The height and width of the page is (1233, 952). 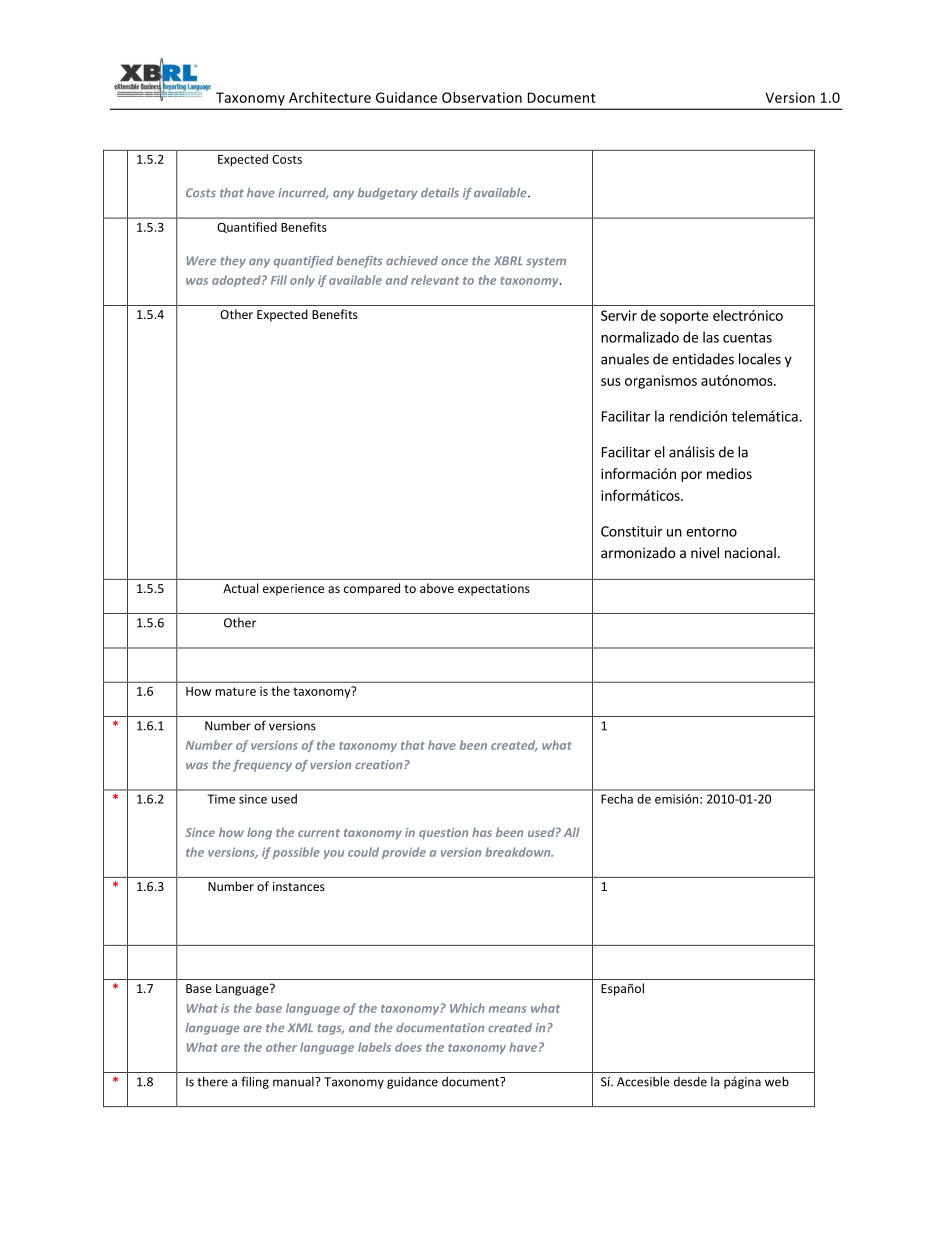 I want to click on Architecture, so click(x=330, y=97).
